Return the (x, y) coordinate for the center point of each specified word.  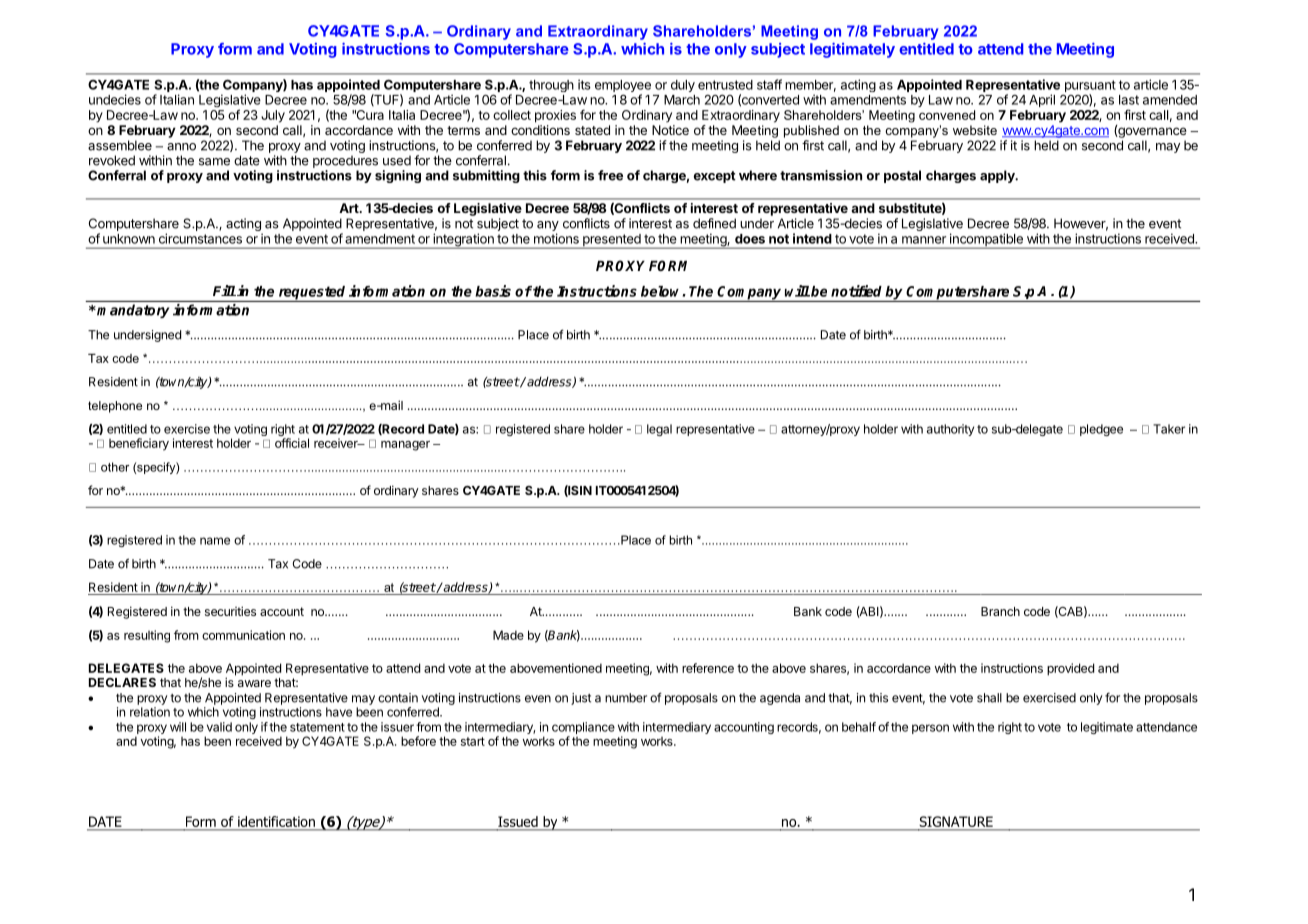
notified (856, 291)
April (1042, 100)
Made (508, 635)
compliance (583, 729)
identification (276, 821)
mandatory (133, 311)
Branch (1000, 611)
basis (493, 291)
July (273, 116)
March (682, 100)
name (215, 541)
